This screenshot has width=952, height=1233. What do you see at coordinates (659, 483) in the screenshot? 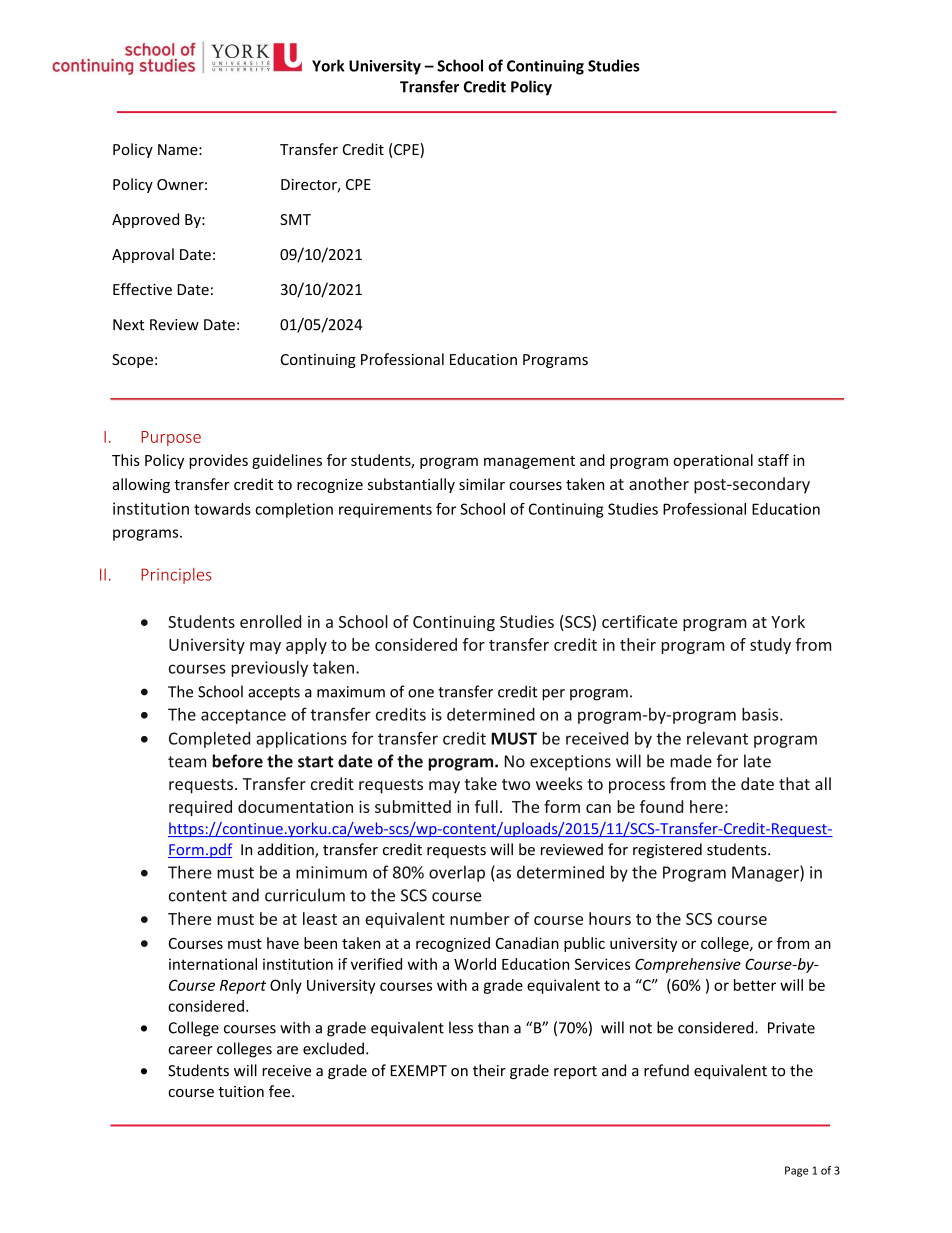
I see `another` at bounding box center [659, 483].
